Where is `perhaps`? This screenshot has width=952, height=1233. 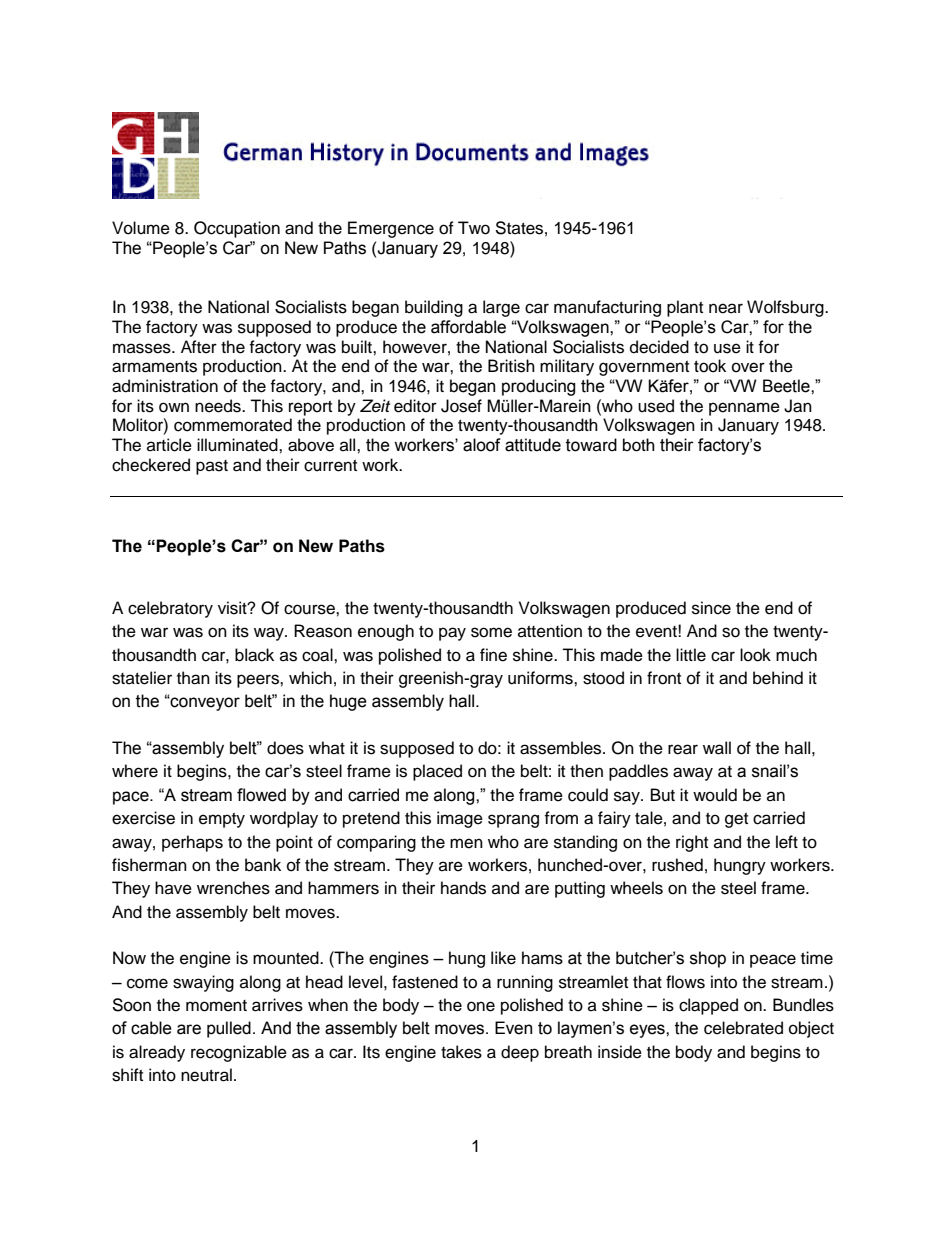
perhaps is located at coordinates (192, 843).
